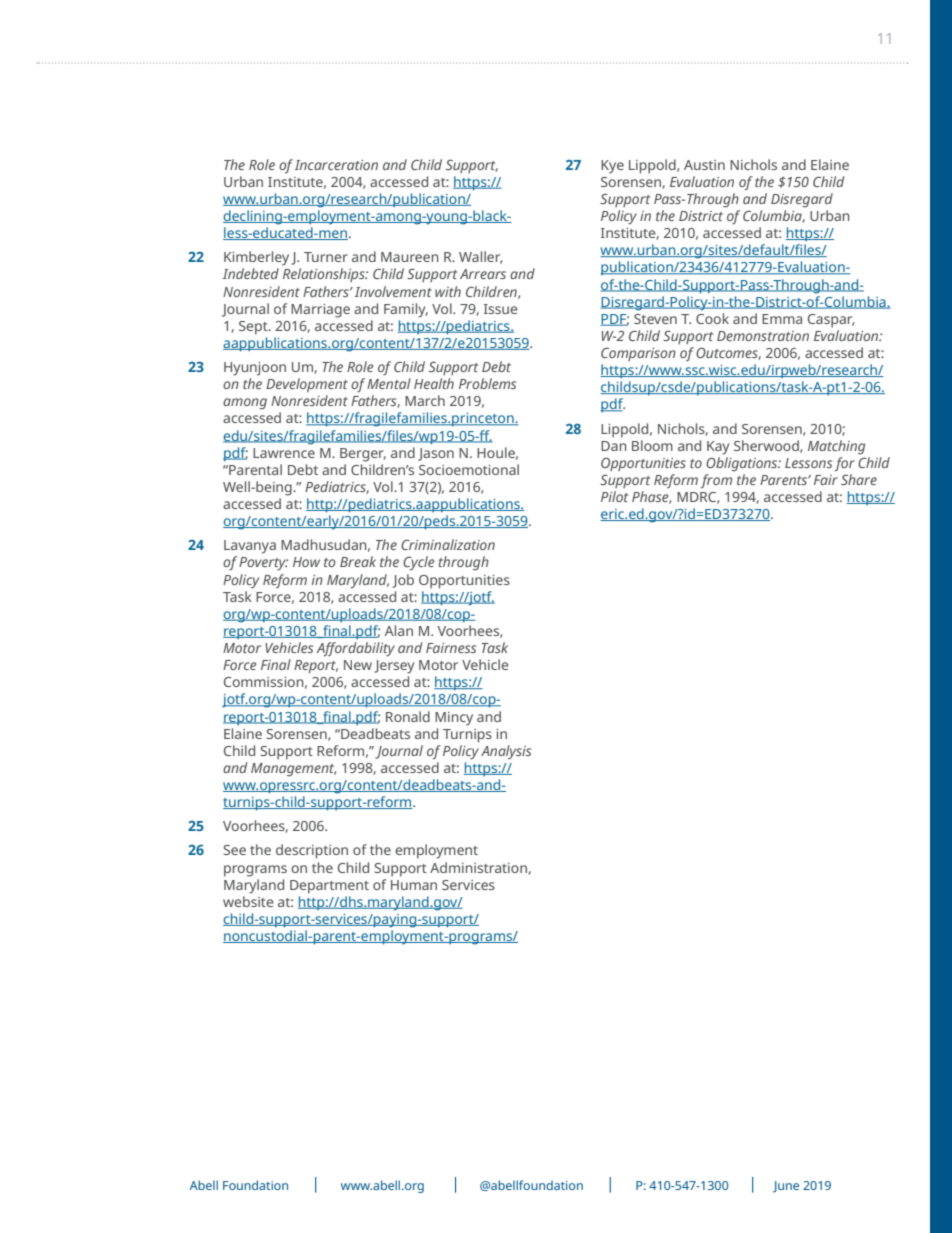  Describe the element at coordinates (786, 1187) in the screenshot. I see `June` at that location.
